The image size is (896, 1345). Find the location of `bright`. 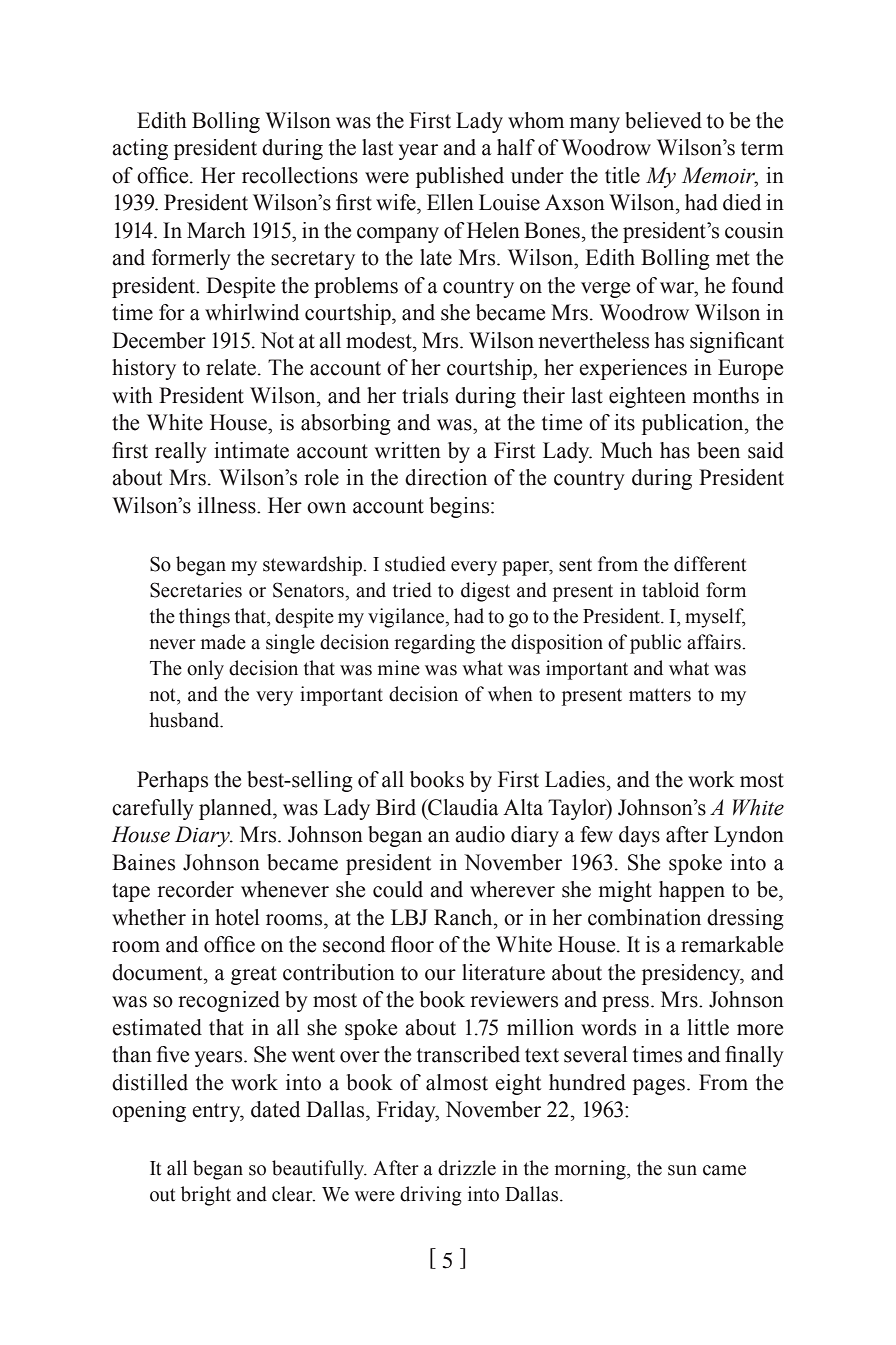

bright is located at coordinates (206, 1196).
